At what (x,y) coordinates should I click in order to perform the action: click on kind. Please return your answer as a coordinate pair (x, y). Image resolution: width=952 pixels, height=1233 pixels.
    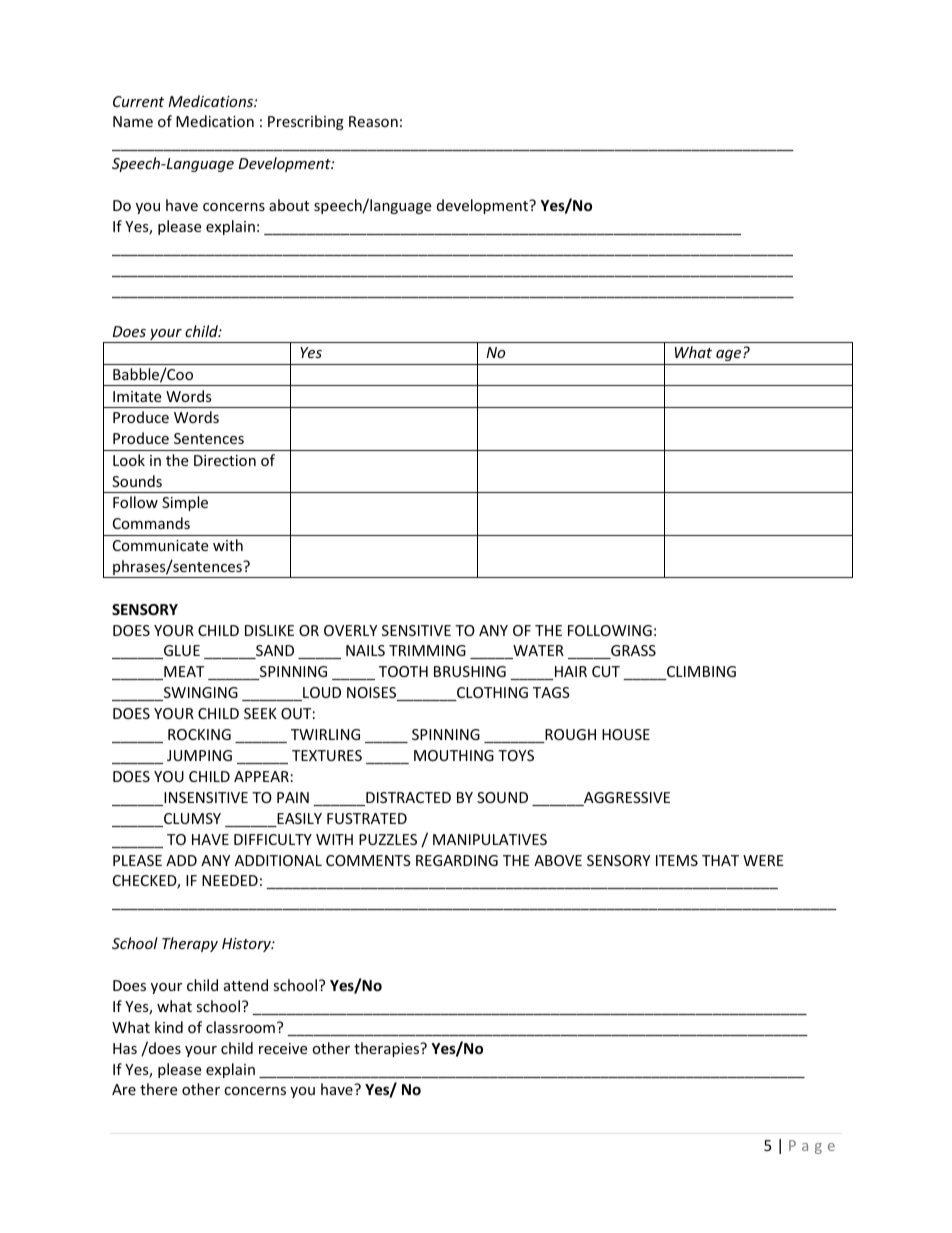
    Looking at the image, I should click on (169, 1027).
